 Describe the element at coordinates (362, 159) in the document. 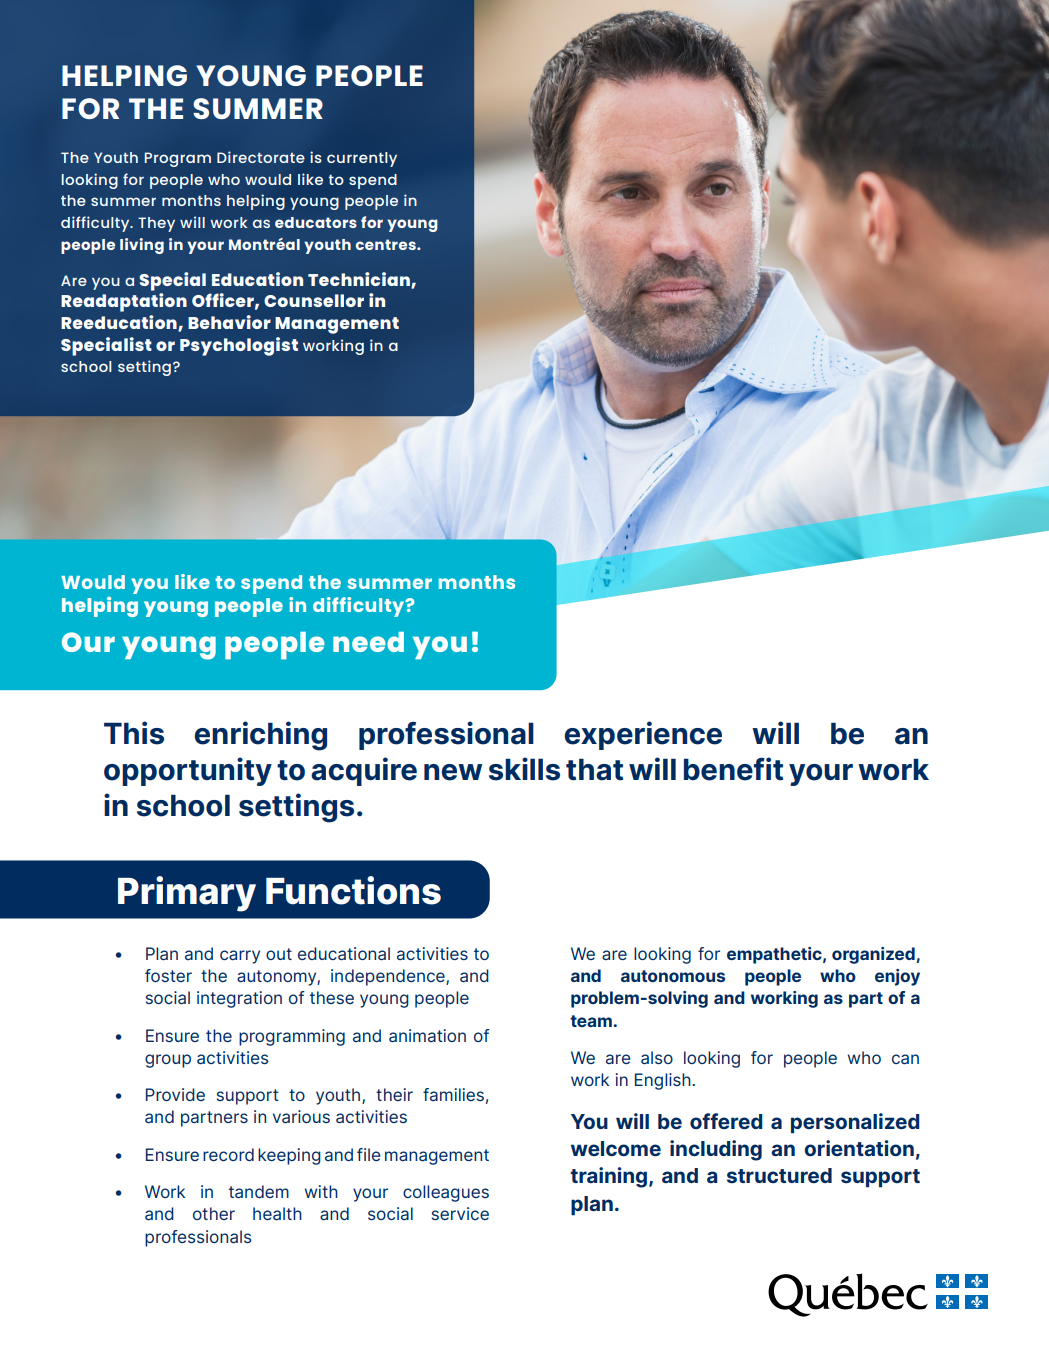

I see `currently` at that location.
